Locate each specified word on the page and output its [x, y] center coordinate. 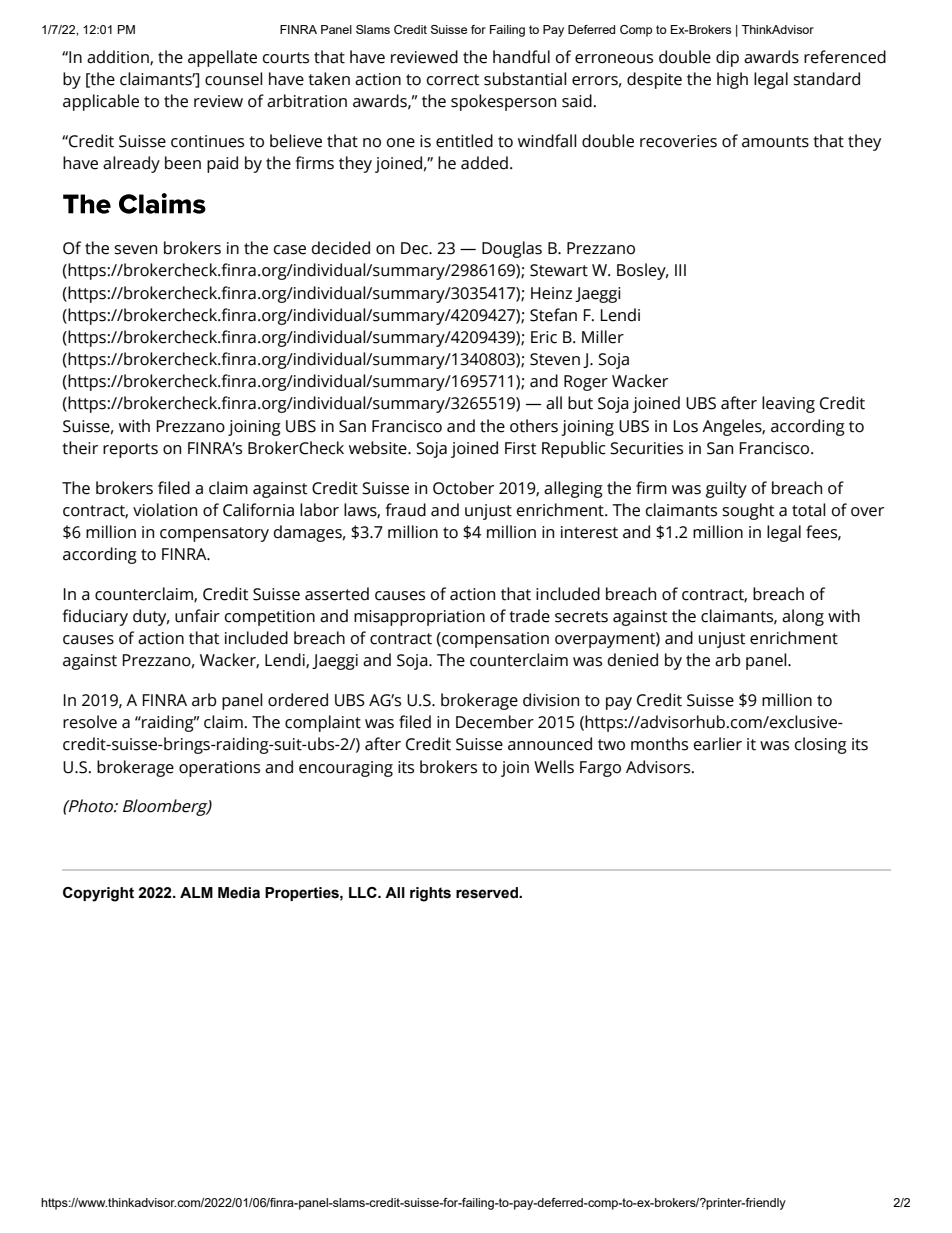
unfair [197, 616]
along [803, 617]
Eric [544, 337]
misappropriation [419, 618]
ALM [196, 892]
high [732, 80]
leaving [788, 404]
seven [135, 250]
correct [453, 80]
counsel [234, 79]
